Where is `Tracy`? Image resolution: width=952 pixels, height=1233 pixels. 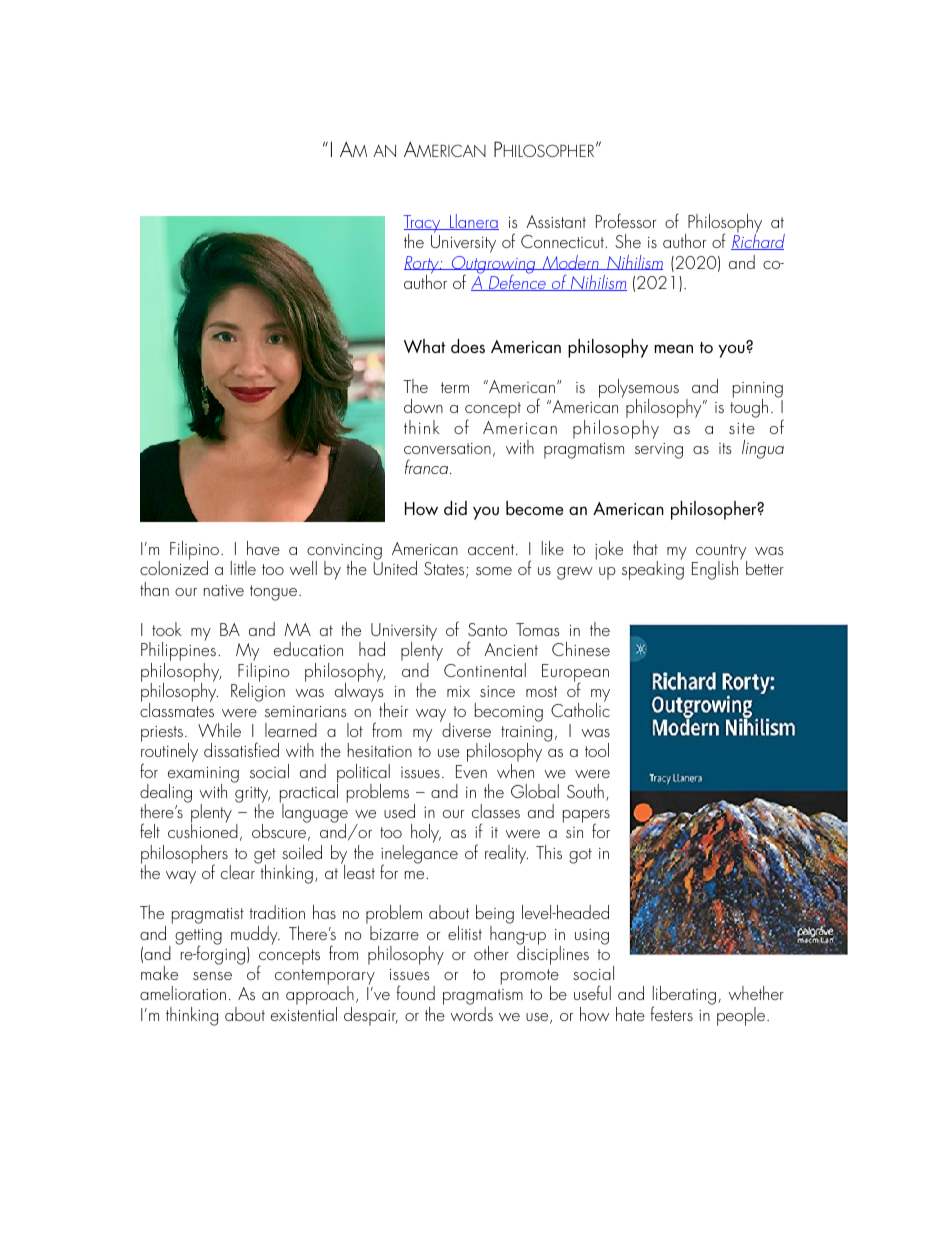 Tracy is located at coordinates (423, 225).
